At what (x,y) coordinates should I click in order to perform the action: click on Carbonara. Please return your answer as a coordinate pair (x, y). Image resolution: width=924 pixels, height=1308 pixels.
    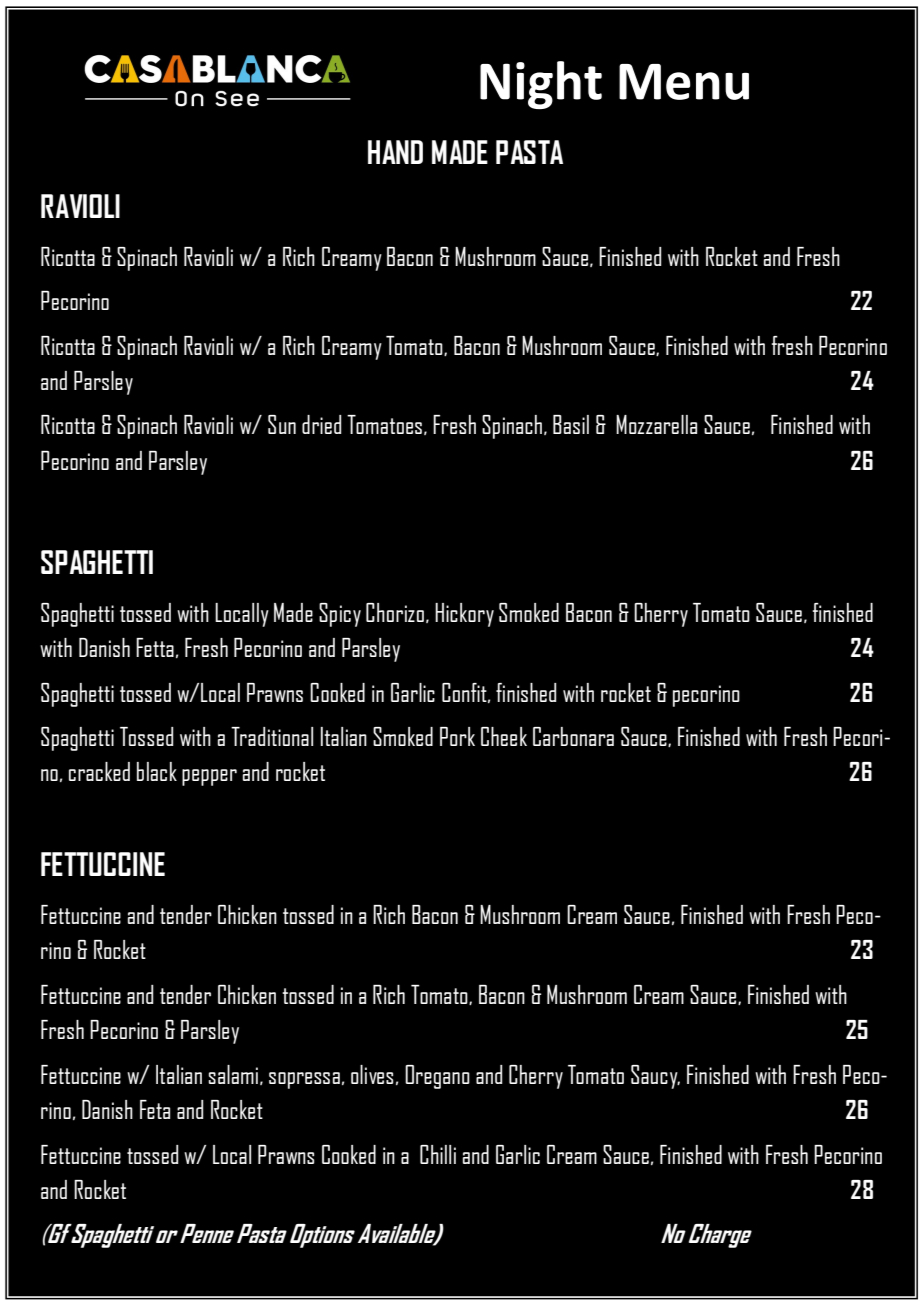
    Looking at the image, I should click on (573, 736).
